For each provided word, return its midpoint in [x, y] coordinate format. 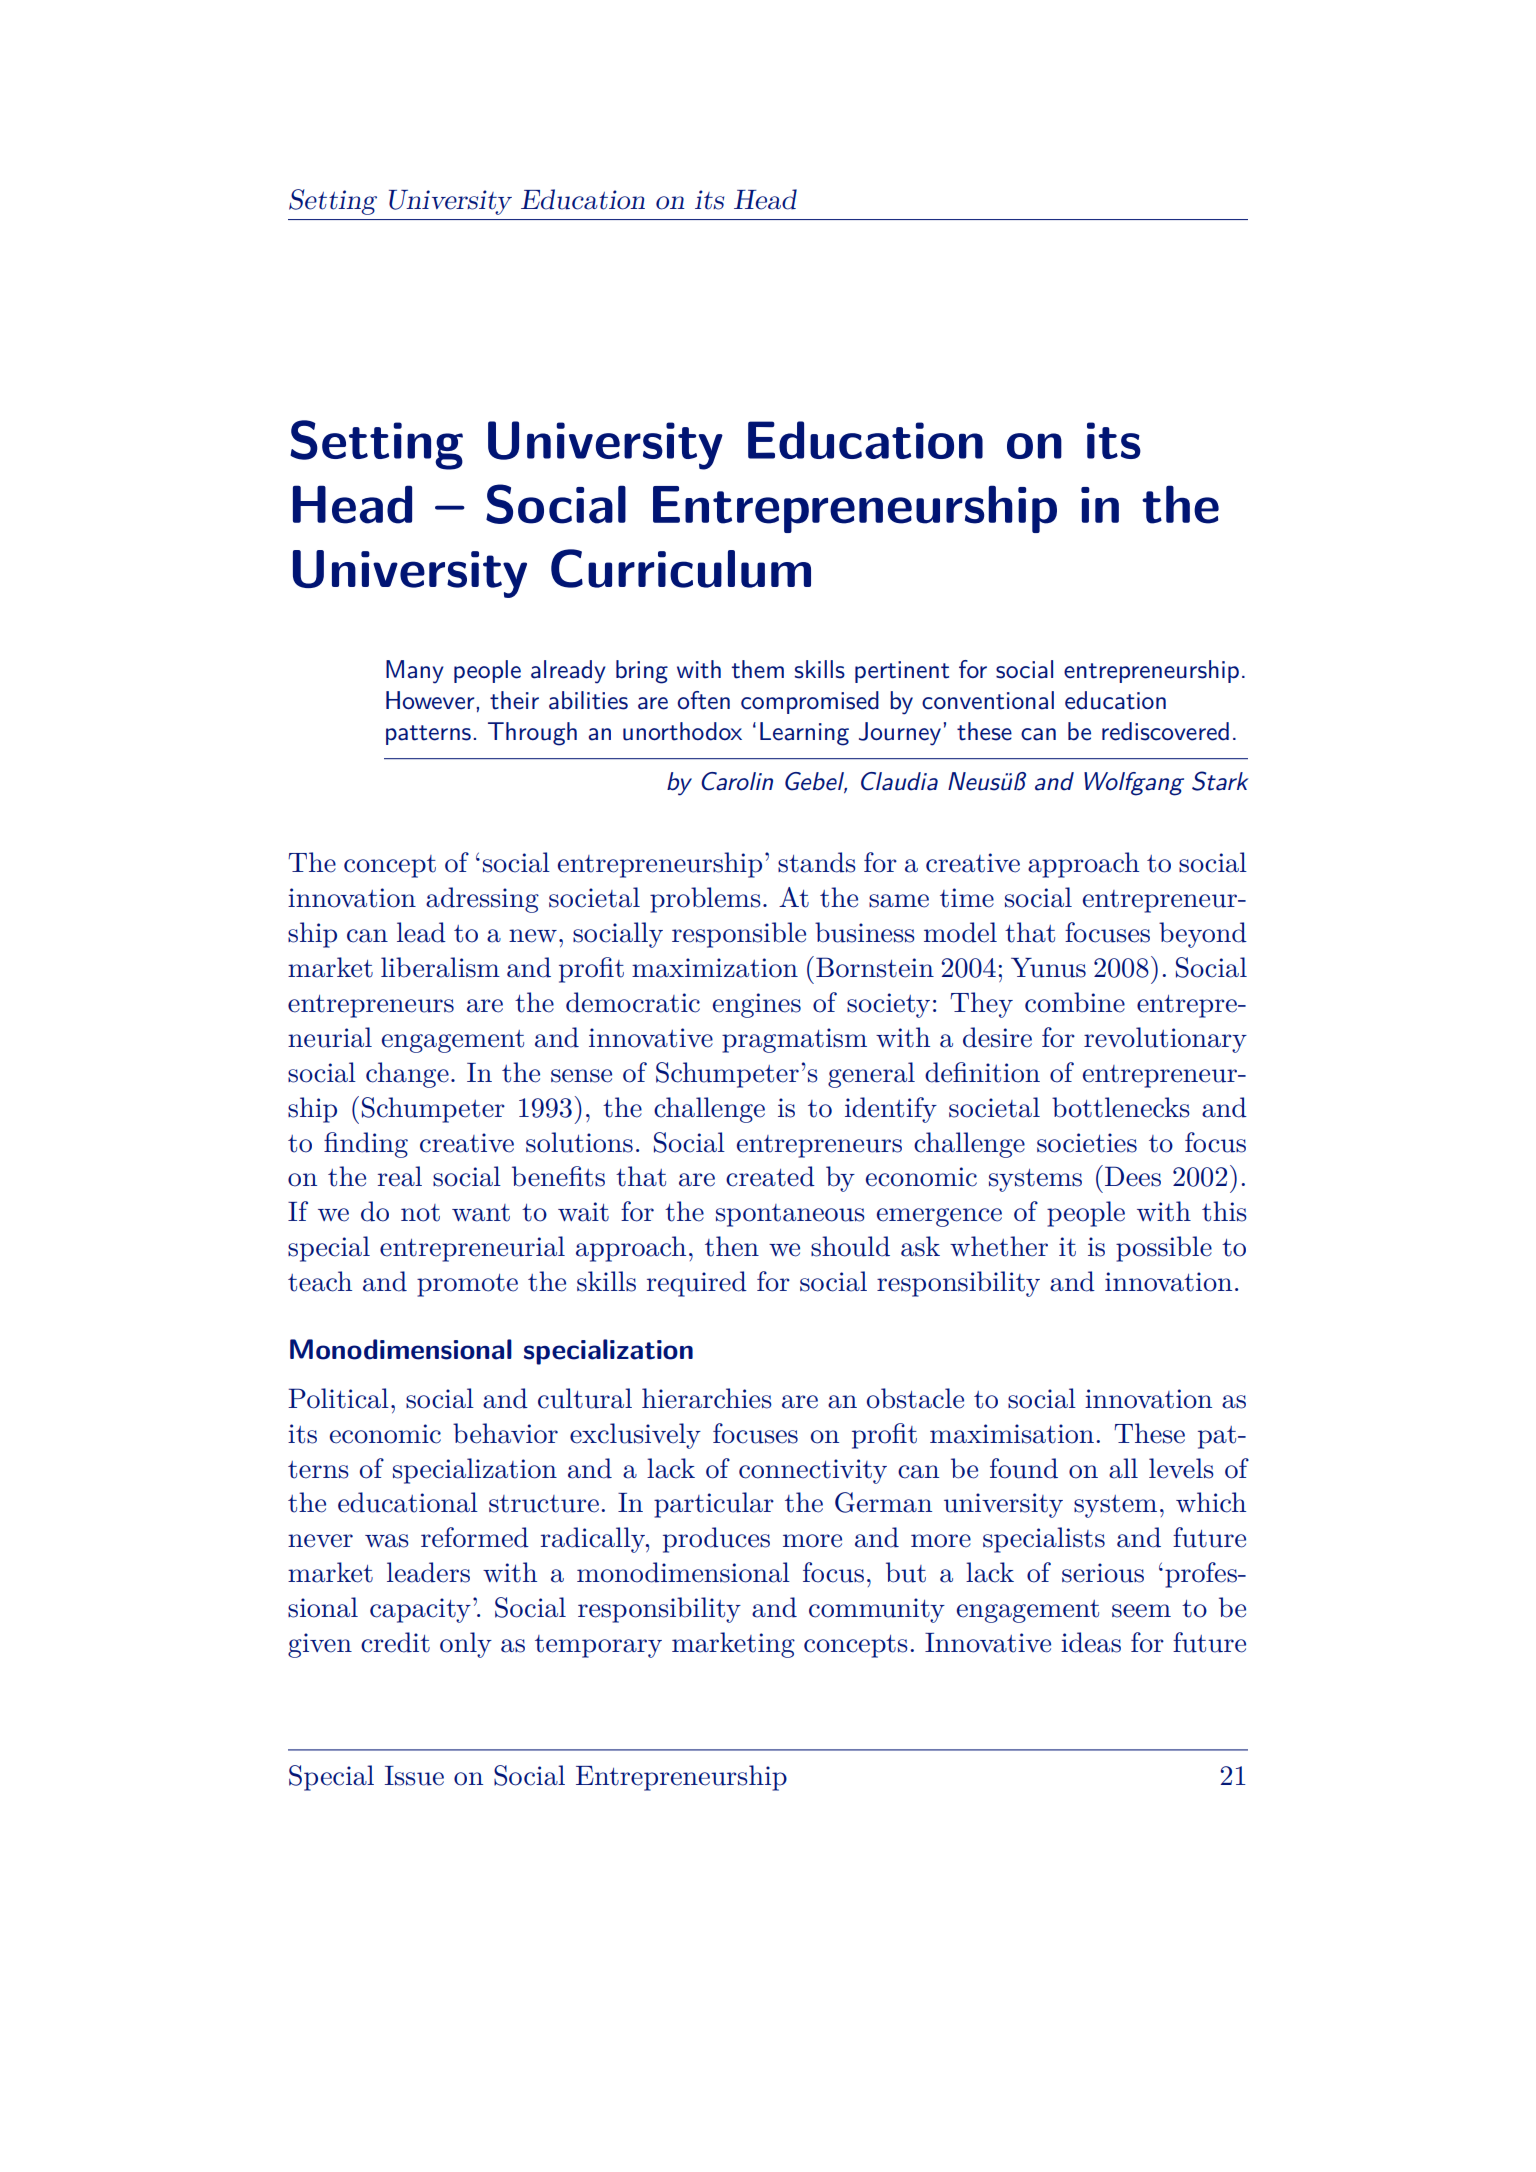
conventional [988, 700]
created [770, 1176]
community [877, 1610]
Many [415, 672]
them [758, 669]
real [400, 1176]
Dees [1133, 1176]
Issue [414, 1776]
